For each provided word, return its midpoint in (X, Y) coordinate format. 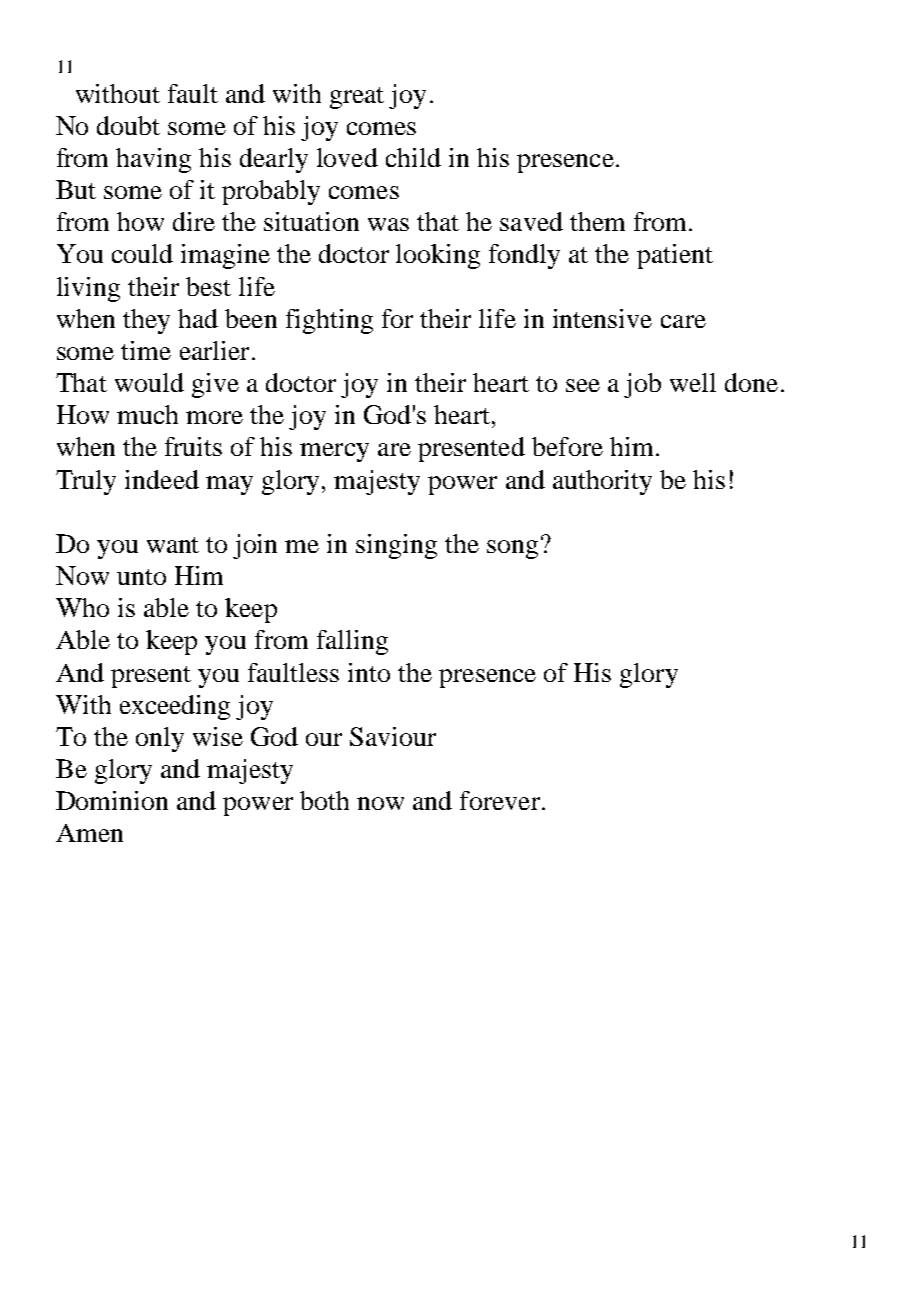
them (597, 221)
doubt (128, 125)
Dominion (112, 800)
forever (501, 800)
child (413, 157)
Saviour (393, 736)
